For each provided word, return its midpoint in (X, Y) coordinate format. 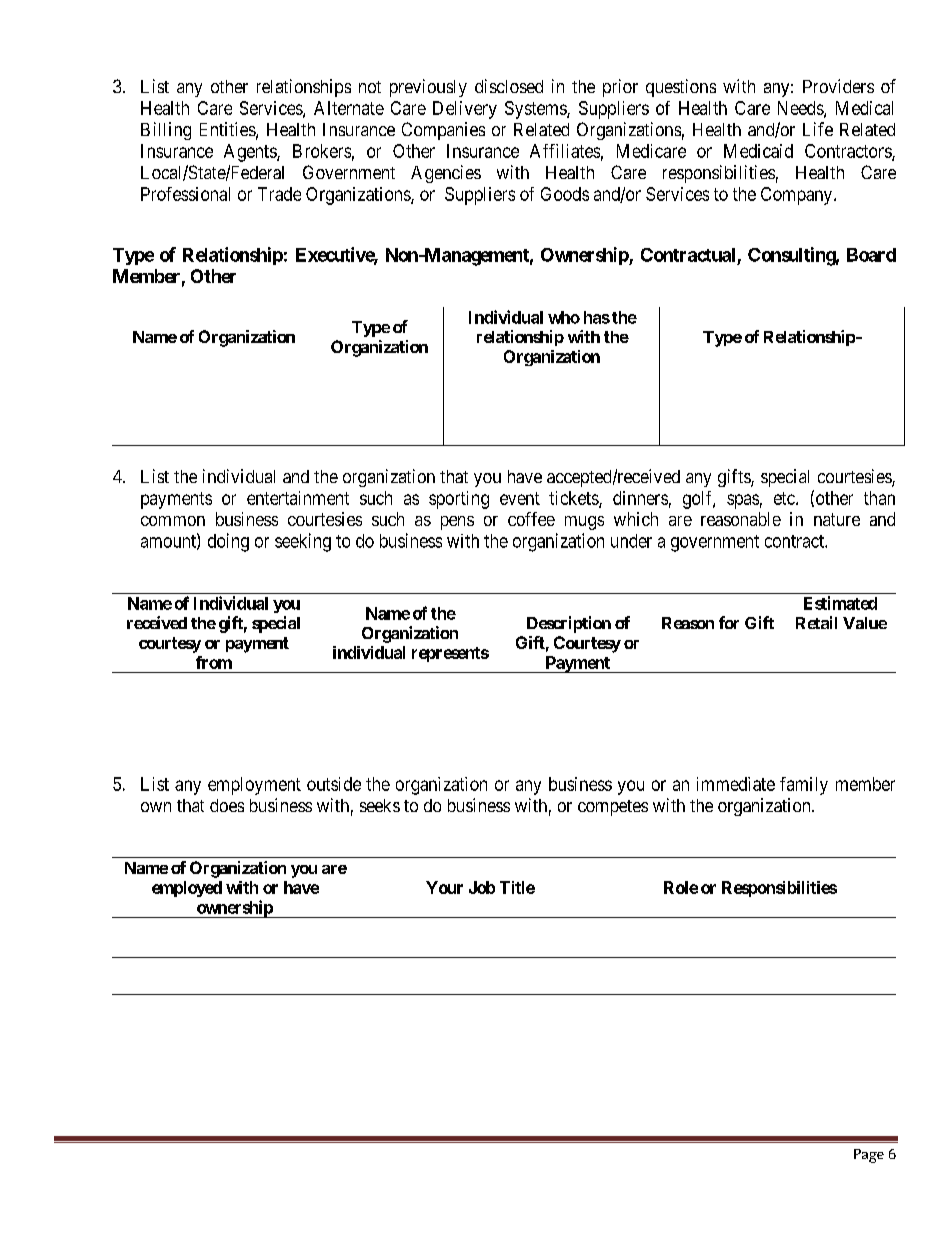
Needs (801, 109)
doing (228, 542)
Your (444, 887)
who (564, 317)
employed (187, 889)
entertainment (298, 498)
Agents (251, 153)
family (804, 786)
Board (871, 255)
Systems (536, 110)
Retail (816, 622)
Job (482, 887)
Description (569, 624)
